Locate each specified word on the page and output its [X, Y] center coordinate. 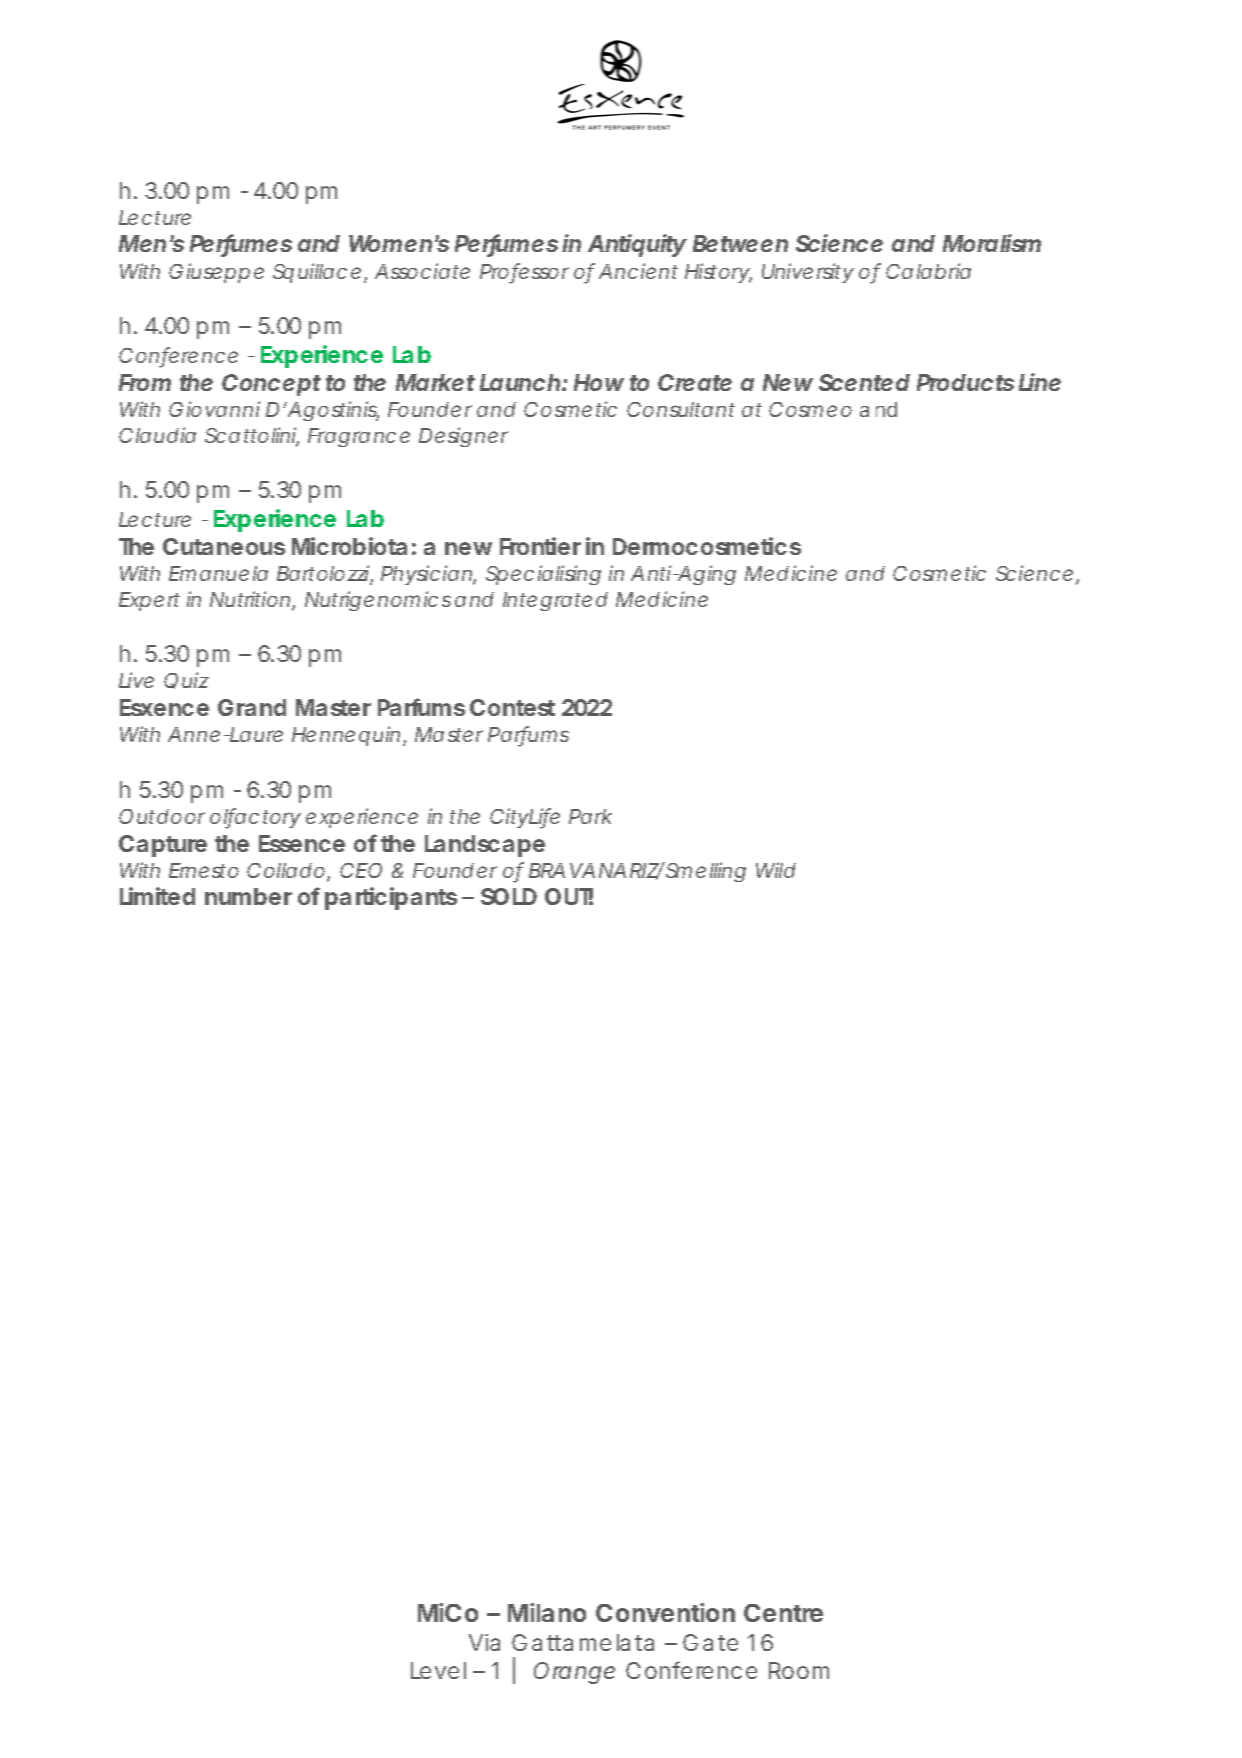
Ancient [638, 271]
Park [590, 816]
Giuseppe [216, 273]
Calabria [928, 271]
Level [438, 1670]
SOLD [509, 896]
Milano [547, 1612]
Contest [512, 707]
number [248, 896]
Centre [783, 1613]
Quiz [186, 680]
